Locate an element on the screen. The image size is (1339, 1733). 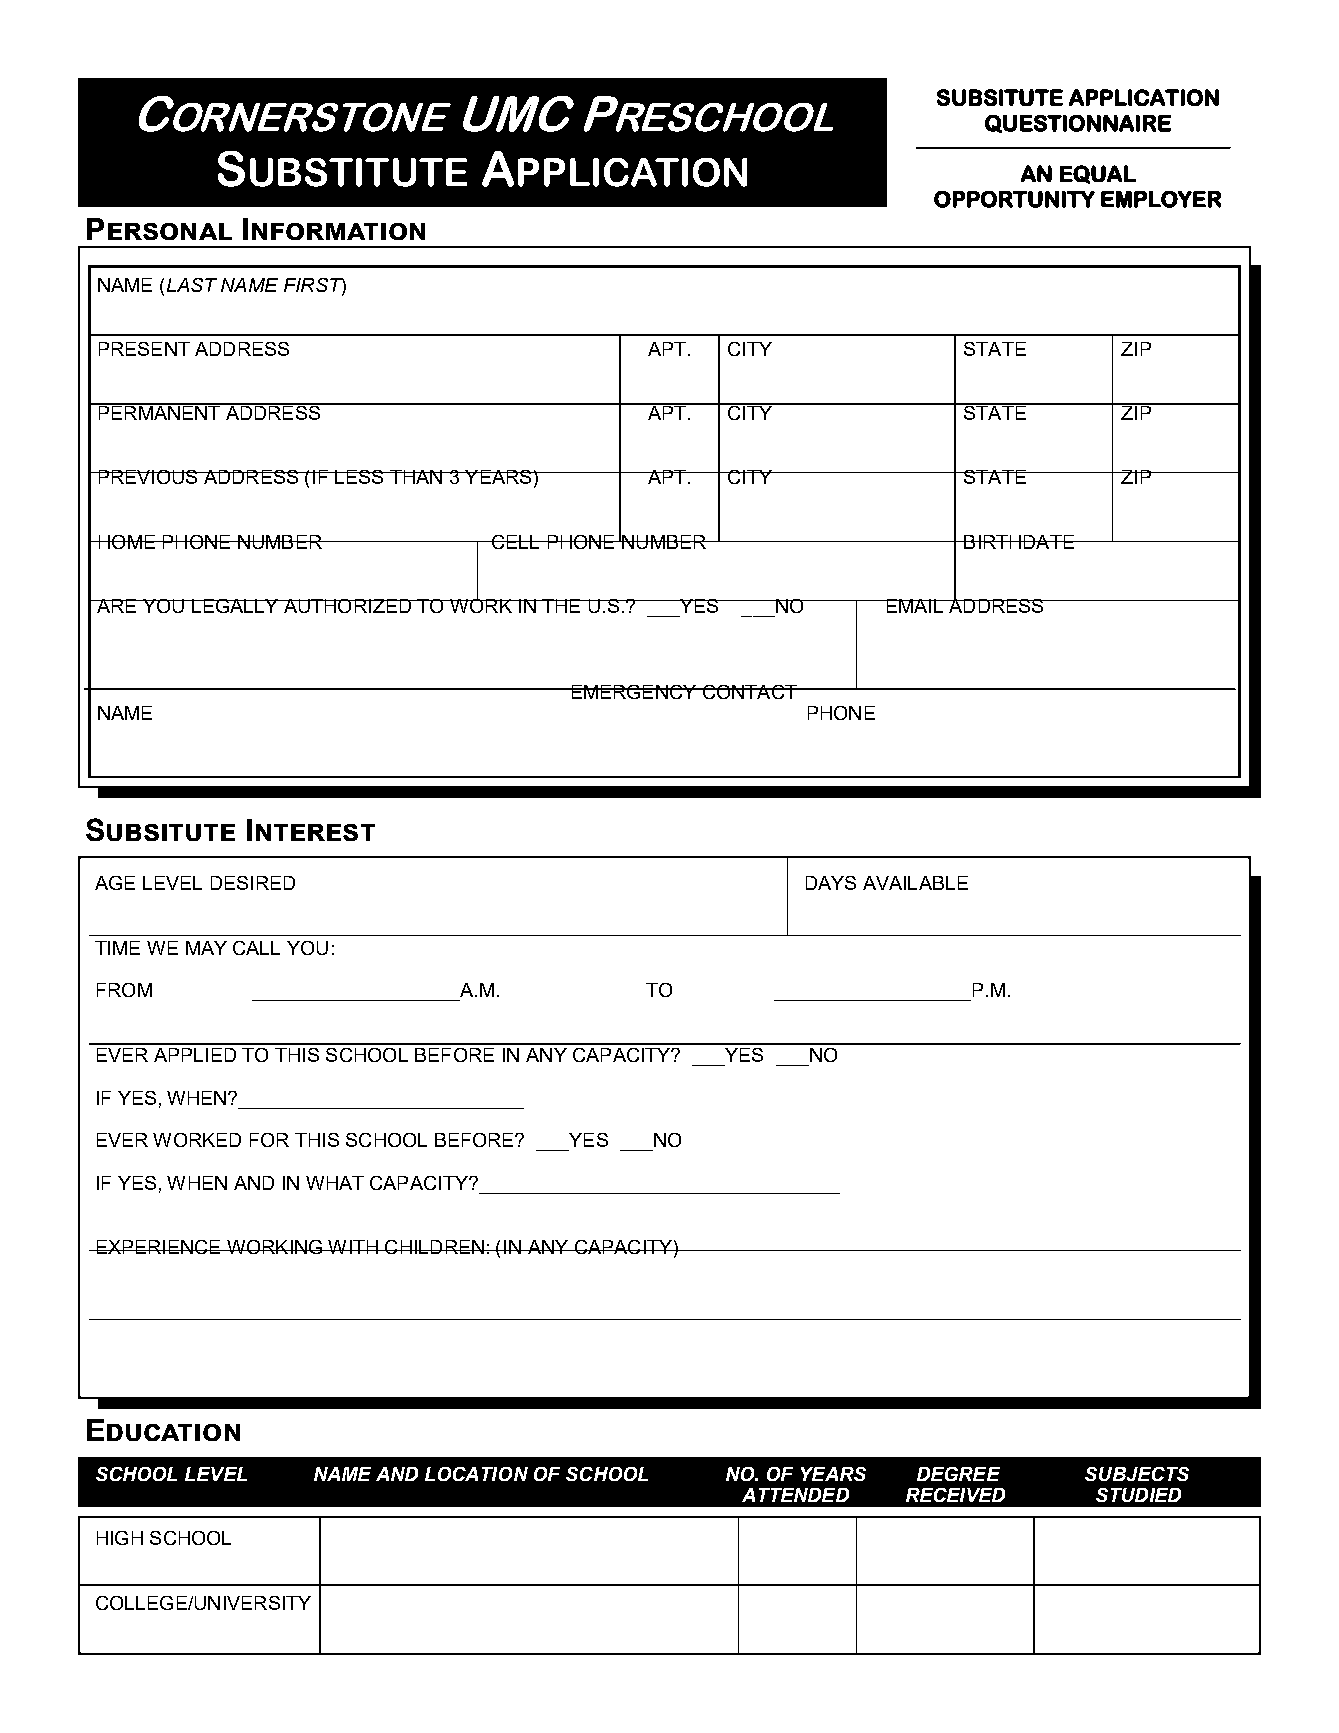
Information is located at coordinates (334, 229).
